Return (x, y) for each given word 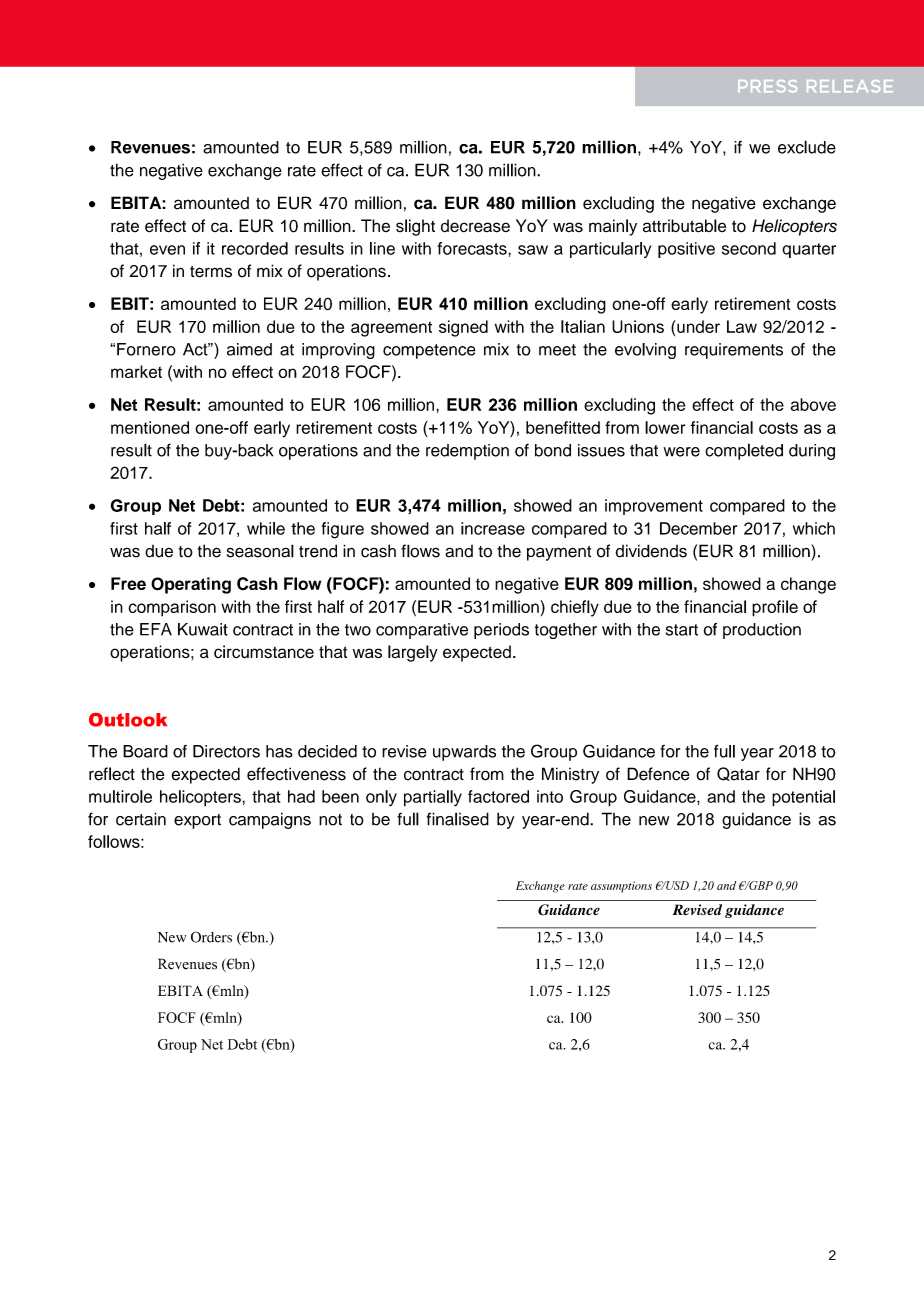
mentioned (150, 427)
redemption (467, 452)
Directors (226, 751)
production (762, 631)
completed (744, 451)
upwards (464, 753)
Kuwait (203, 629)
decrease (475, 226)
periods (501, 631)
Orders (211, 937)
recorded (255, 248)
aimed (249, 349)
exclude (807, 147)
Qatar (738, 774)
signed (463, 328)
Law (742, 326)
